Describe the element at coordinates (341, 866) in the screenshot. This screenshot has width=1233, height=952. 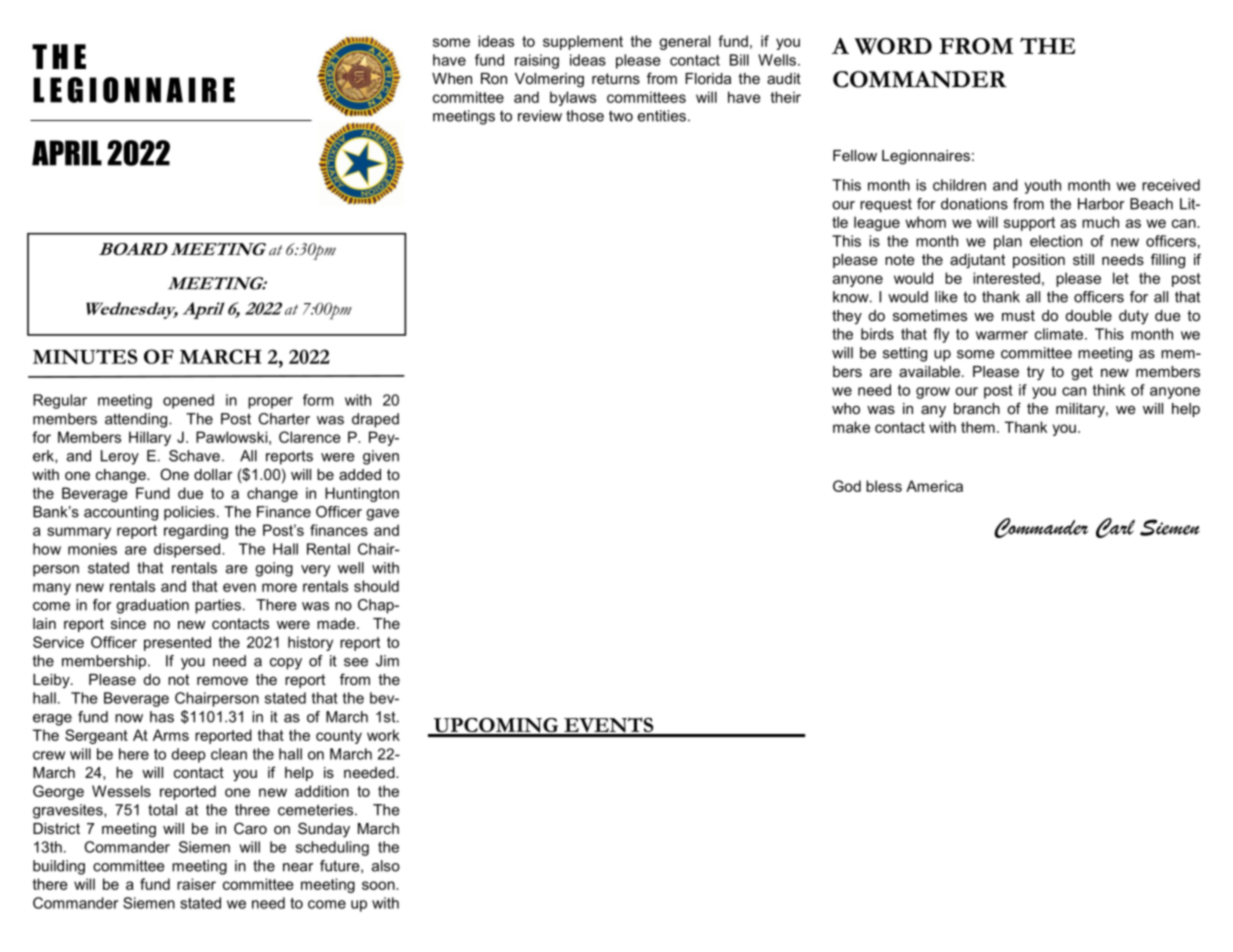
I see `future` at that location.
